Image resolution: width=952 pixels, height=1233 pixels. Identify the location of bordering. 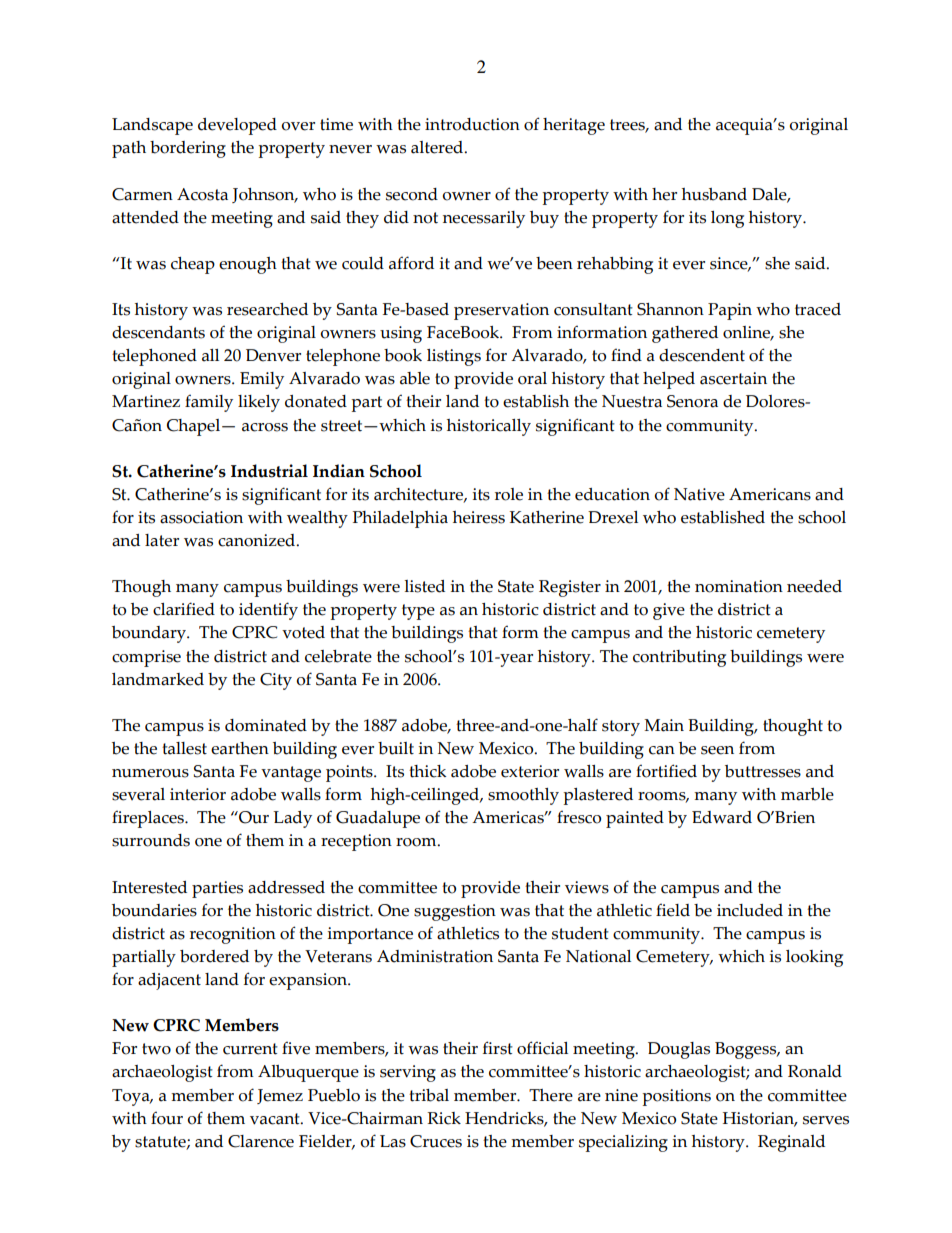
(188, 149).
